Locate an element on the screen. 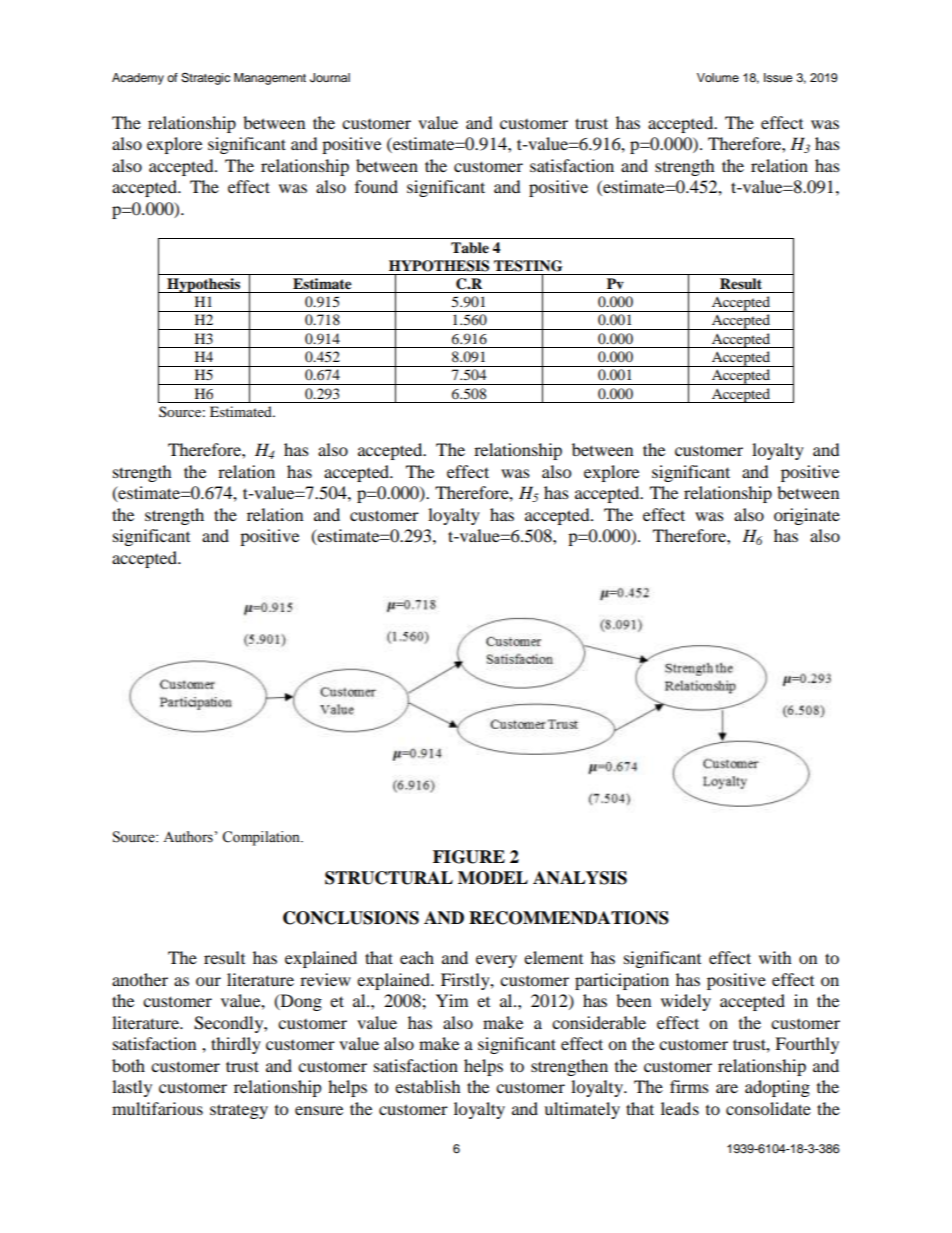  Authors is located at coordinates (188, 837).
